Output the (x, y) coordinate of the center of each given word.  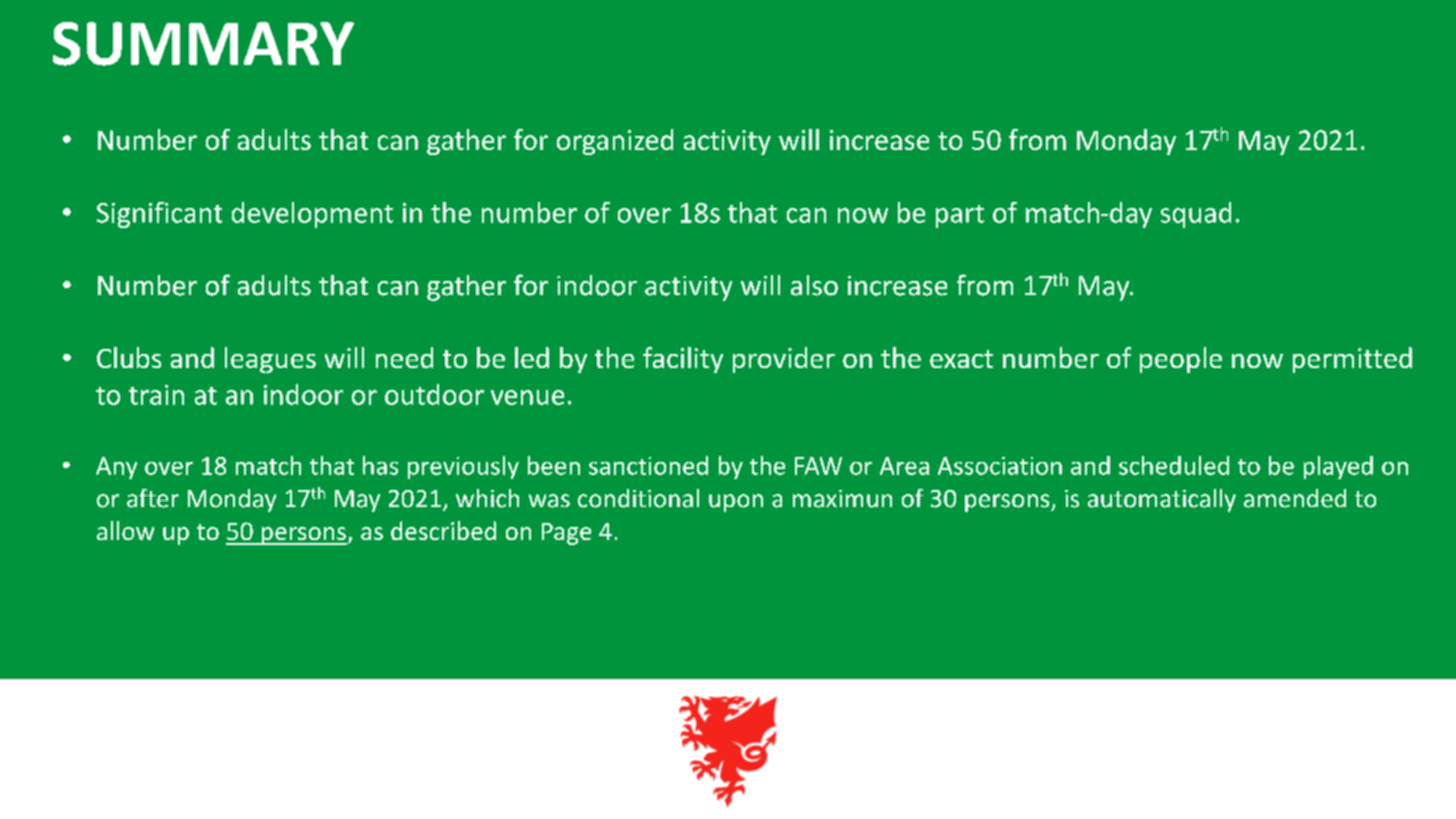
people (1181, 360)
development (312, 215)
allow (125, 530)
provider (784, 360)
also (814, 285)
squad (1196, 215)
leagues (270, 360)
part (960, 216)
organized (615, 142)
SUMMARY (203, 44)
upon (736, 503)
